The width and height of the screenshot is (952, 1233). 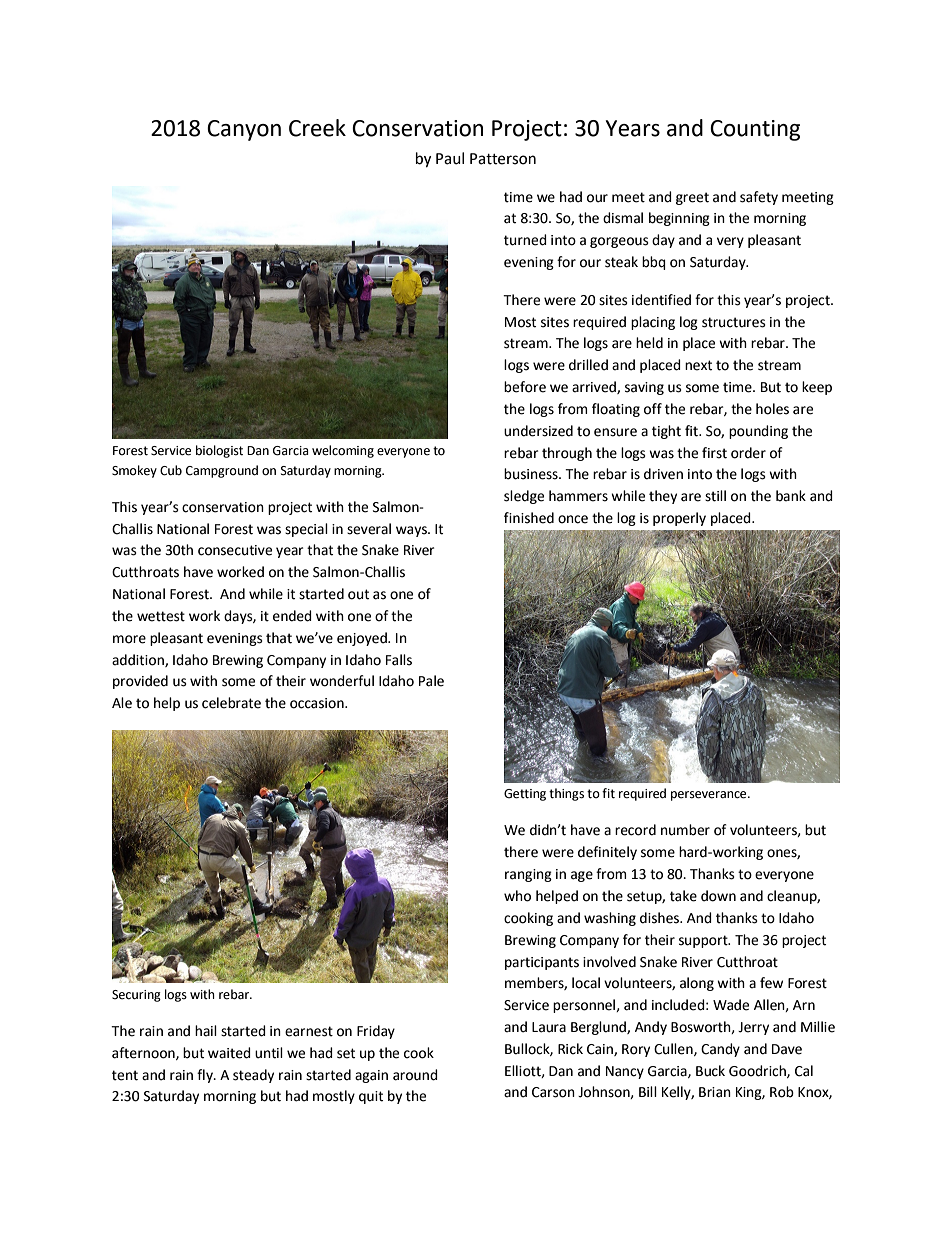 I want to click on celebrate, so click(x=231, y=703).
